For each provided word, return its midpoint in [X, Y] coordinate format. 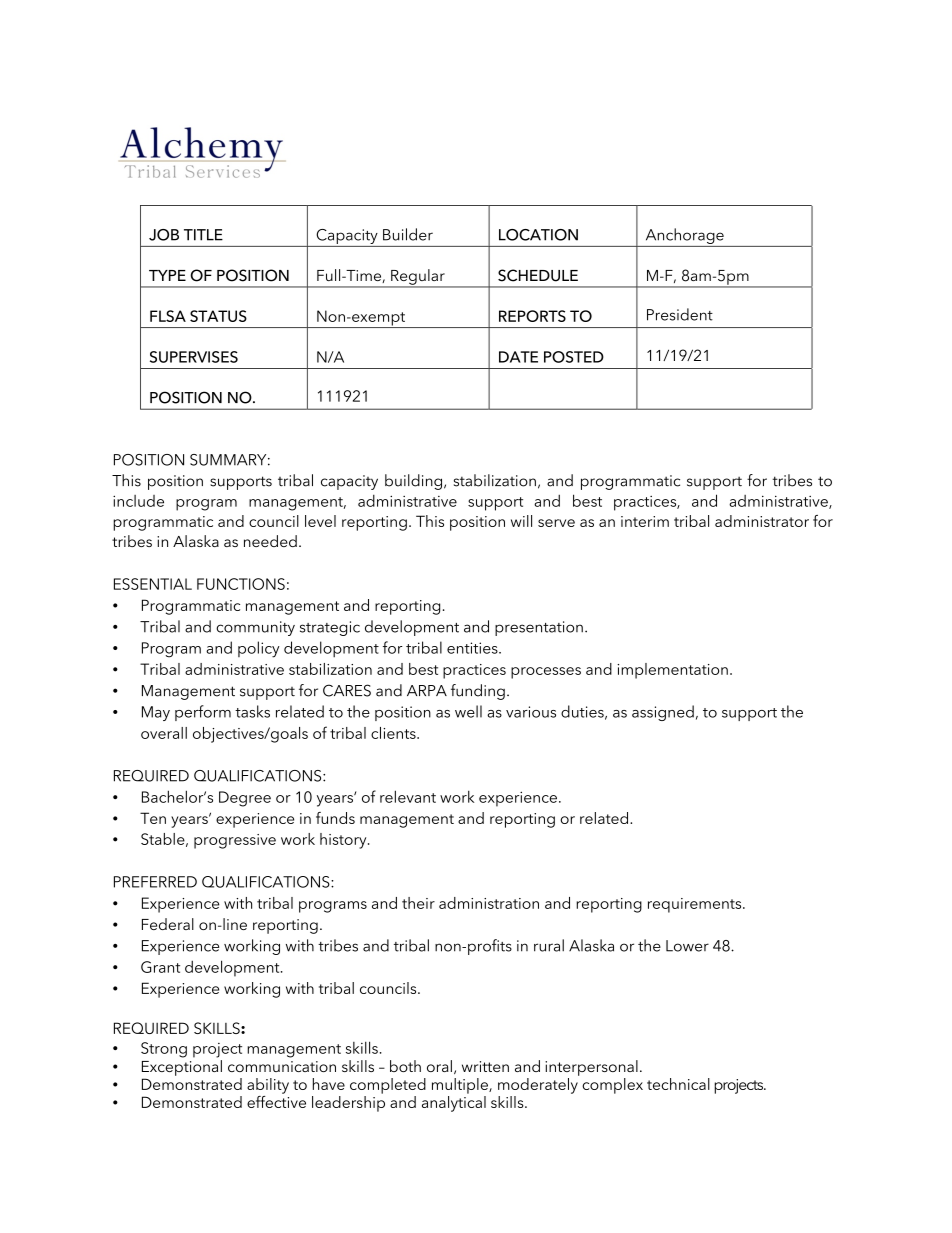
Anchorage [685, 236]
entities [473, 648]
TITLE [203, 235]
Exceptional [182, 1068]
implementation [672, 671]
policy [259, 649]
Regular [418, 278]
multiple [461, 1086]
